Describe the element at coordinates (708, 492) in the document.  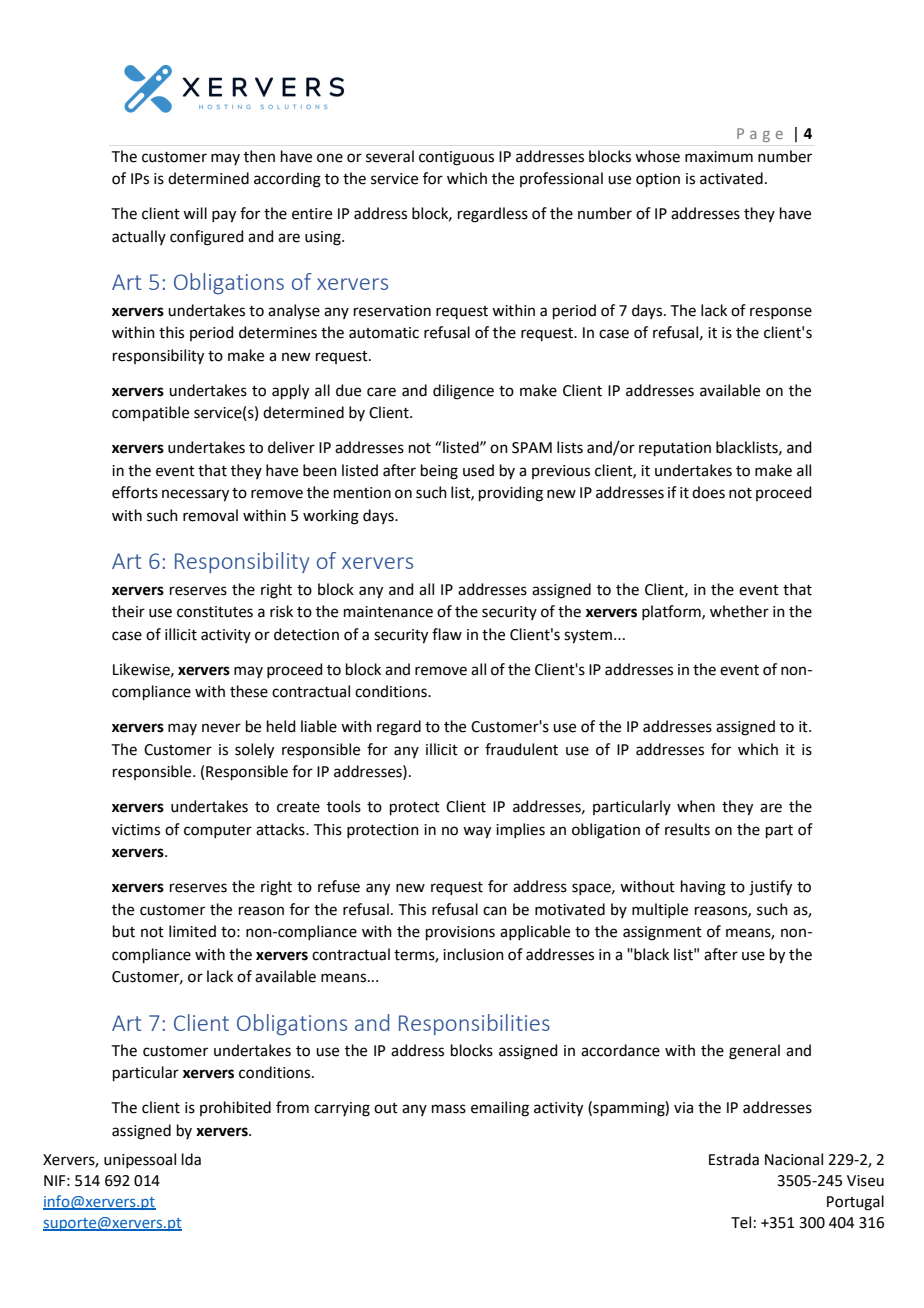
I see `does` at that location.
